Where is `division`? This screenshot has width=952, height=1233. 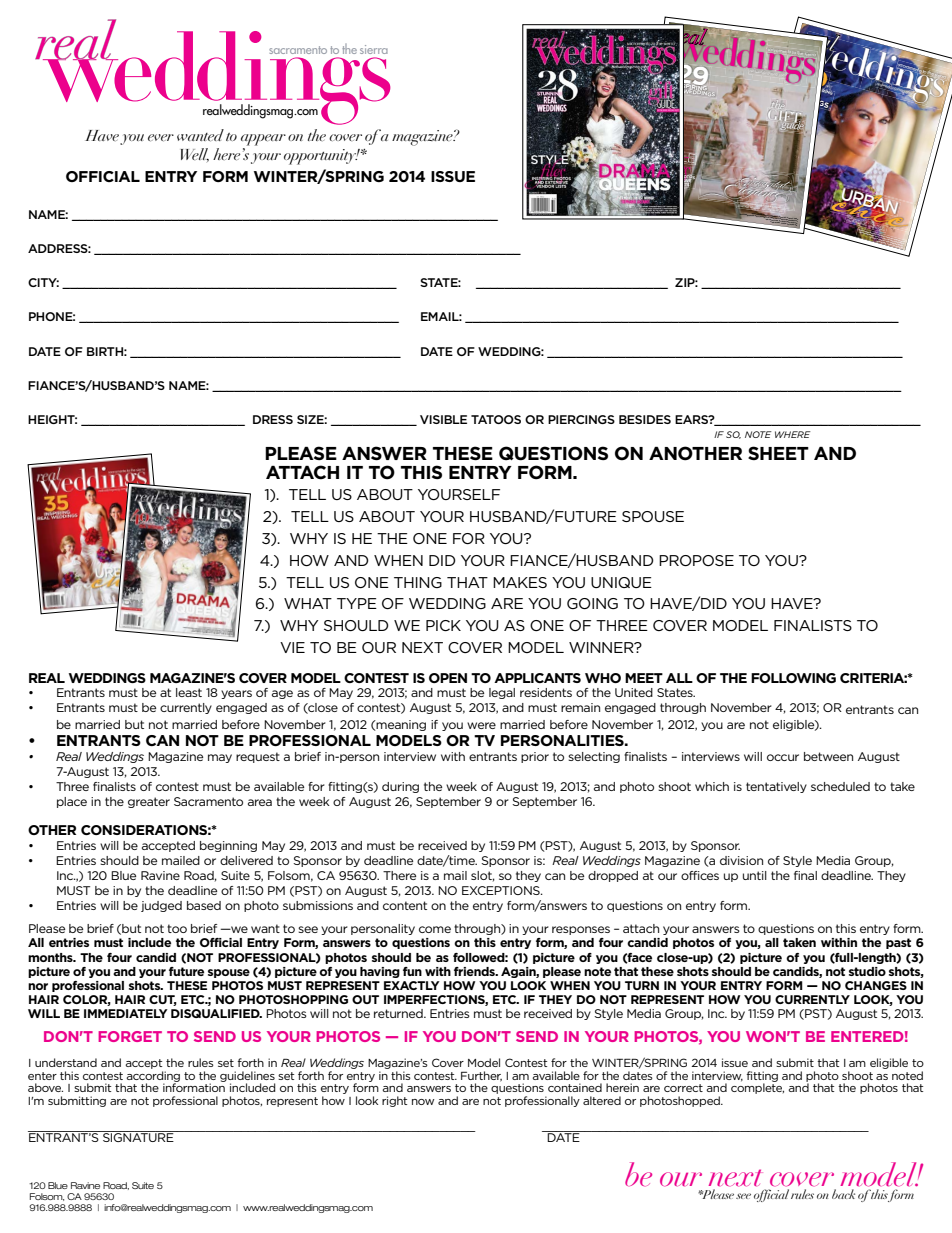
division is located at coordinates (741, 860).
